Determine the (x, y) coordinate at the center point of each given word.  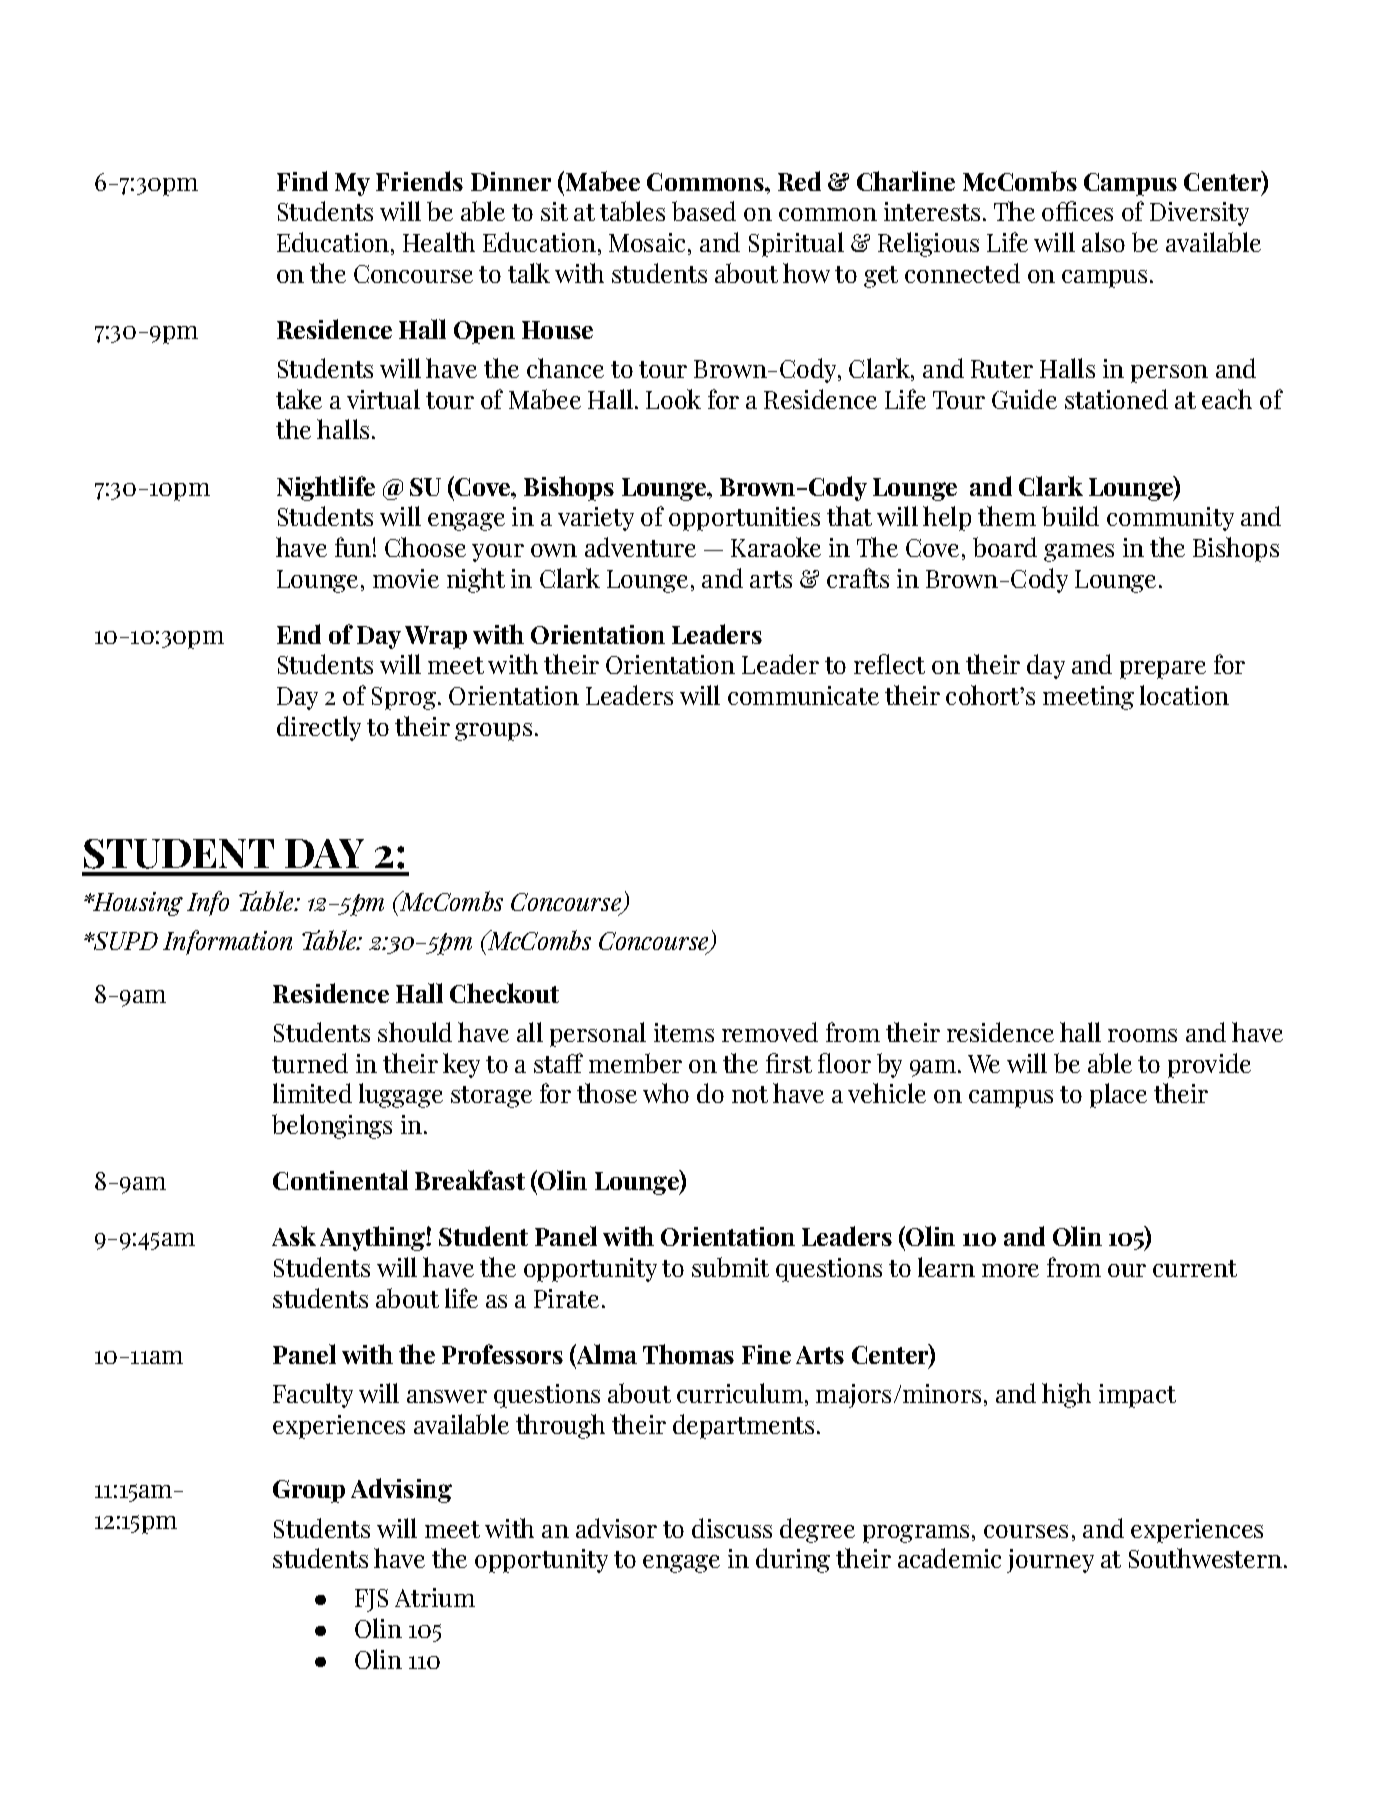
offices (1077, 211)
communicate (803, 695)
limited (312, 1093)
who (666, 1093)
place (1118, 1095)
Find (302, 181)
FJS (371, 1600)
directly (319, 728)
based (704, 211)
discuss (732, 1528)
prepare (1163, 670)
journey (1050, 1561)
